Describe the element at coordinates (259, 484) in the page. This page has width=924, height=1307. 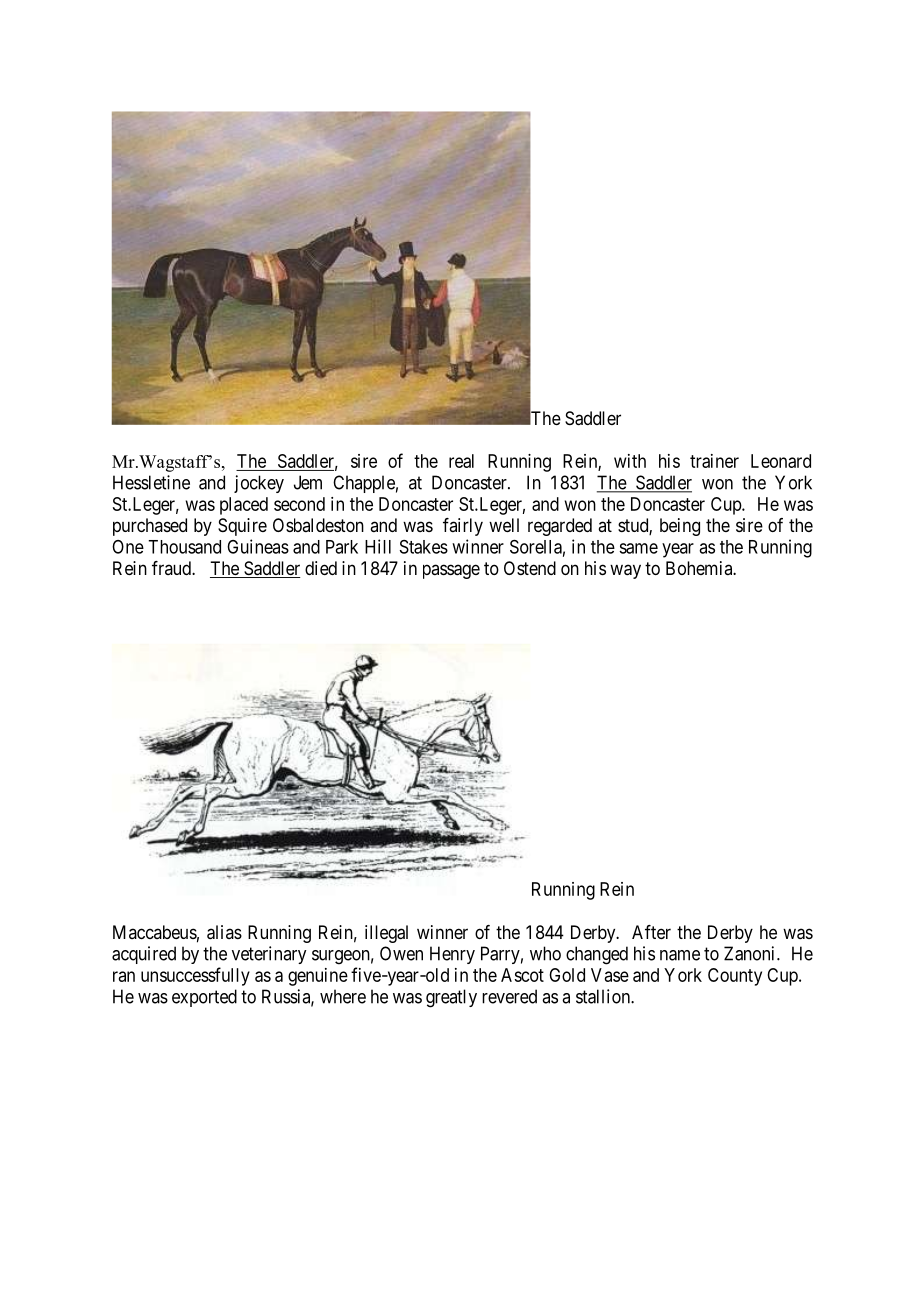
I see `jockey` at that location.
